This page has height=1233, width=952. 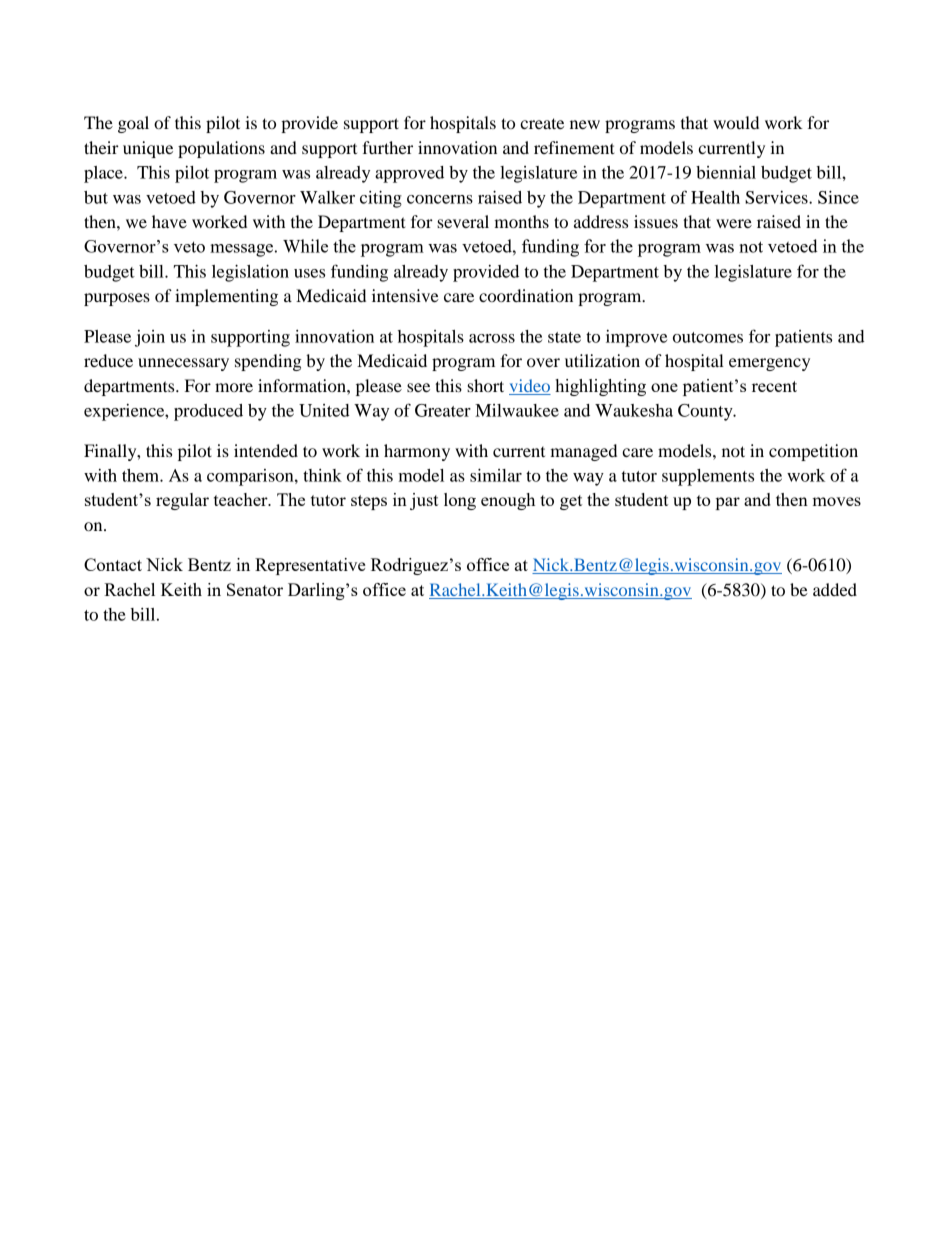 What do you see at coordinates (769, 364) in the page?
I see `emergency` at bounding box center [769, 364].
